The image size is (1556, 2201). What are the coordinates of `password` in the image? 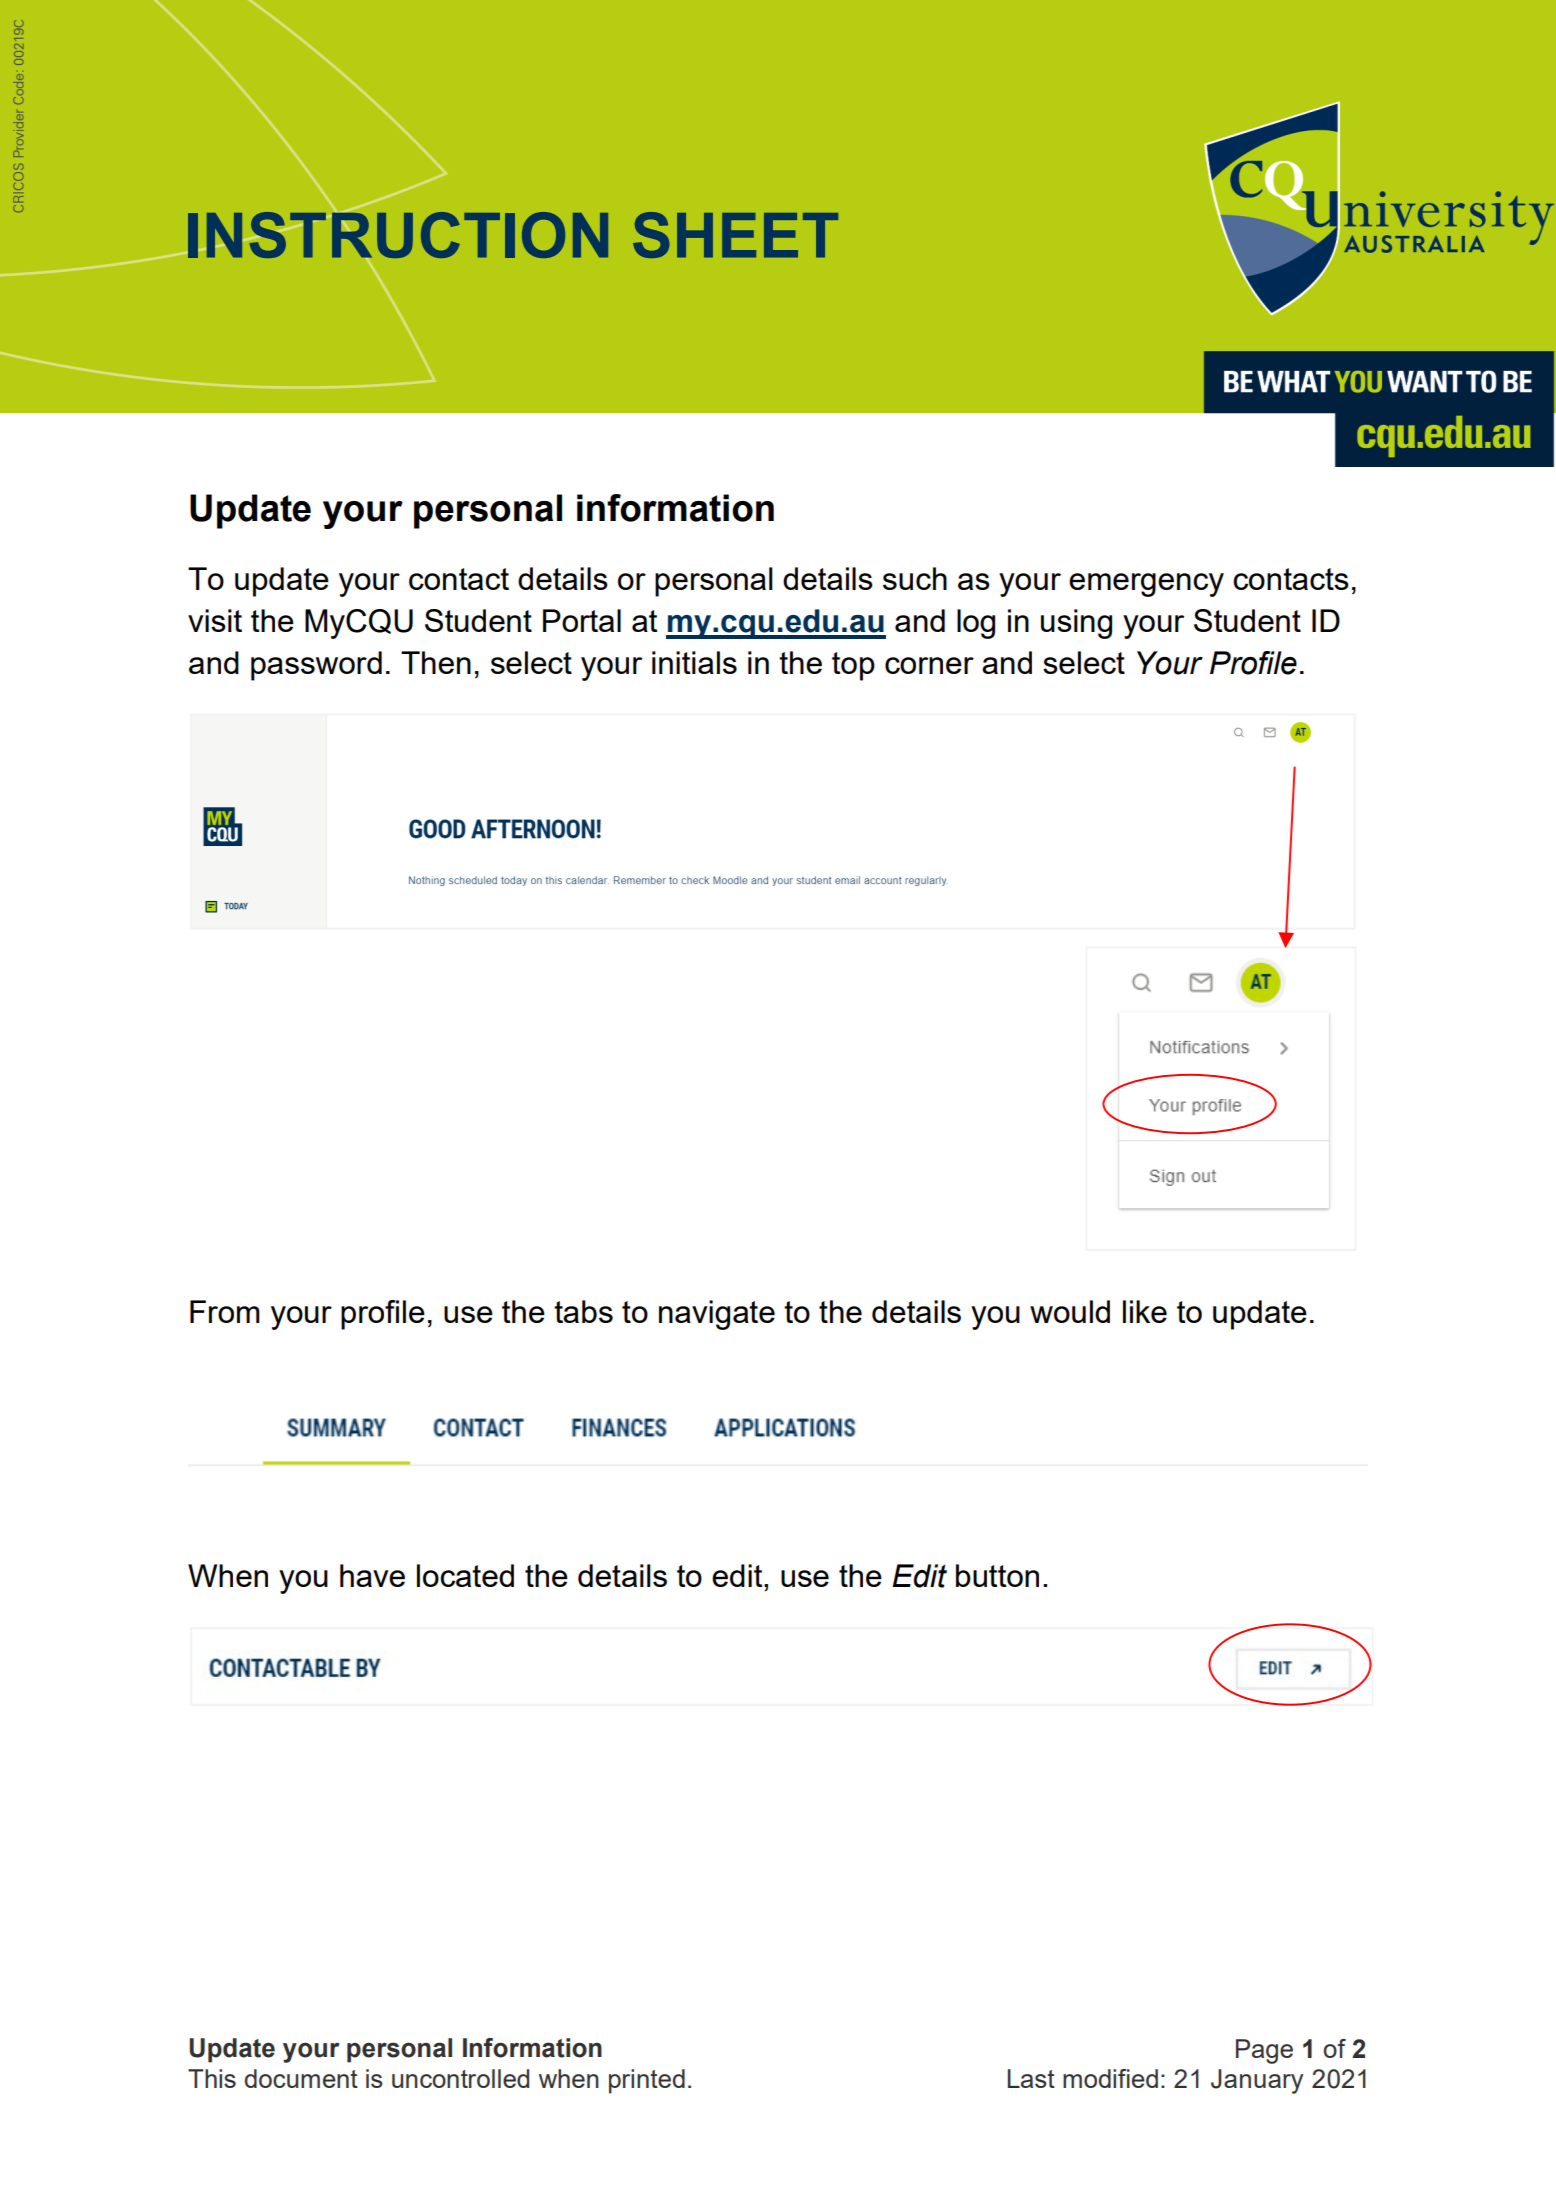 It's located at (316, 666).
